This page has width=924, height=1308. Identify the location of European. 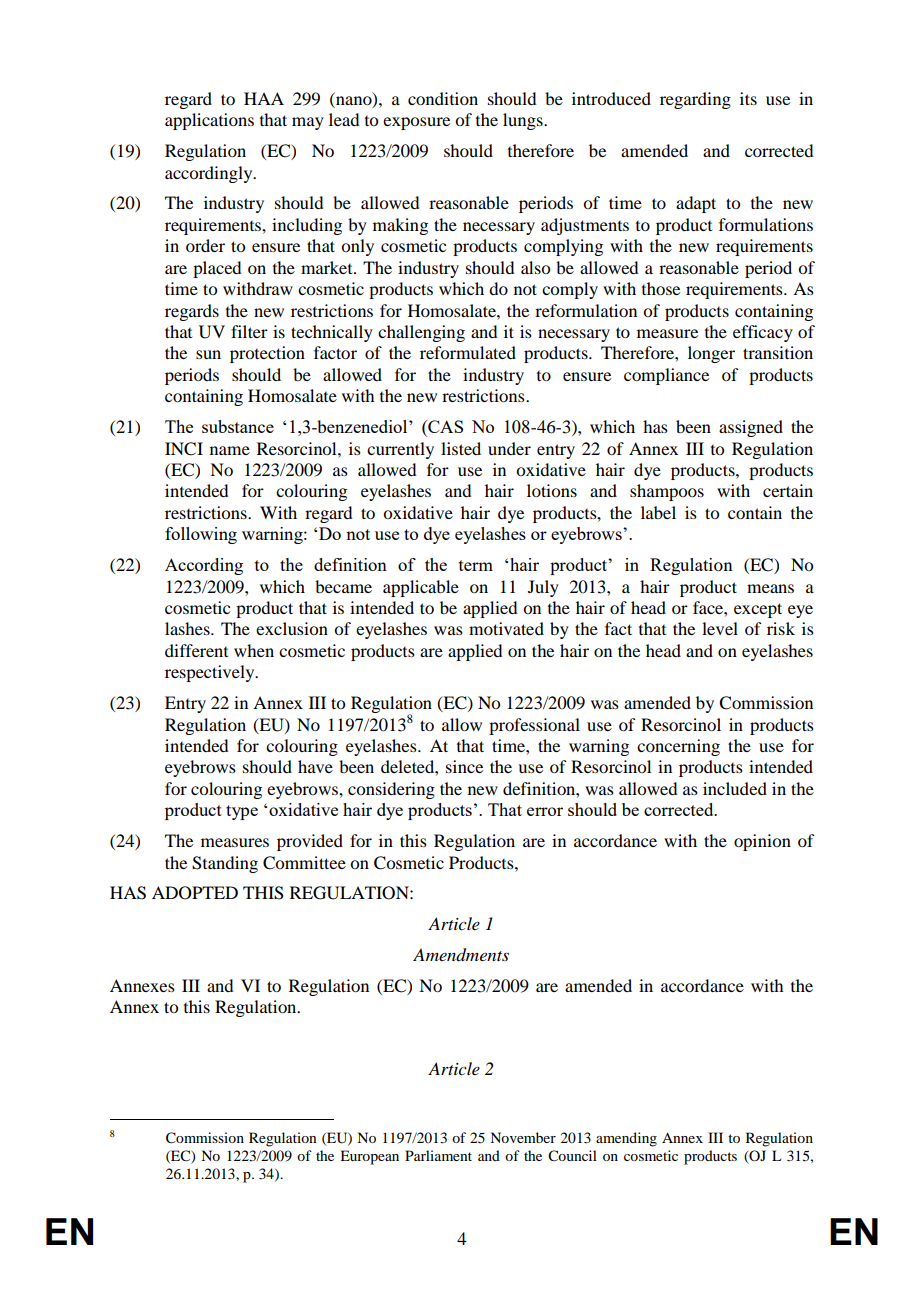
(369, 1157).
